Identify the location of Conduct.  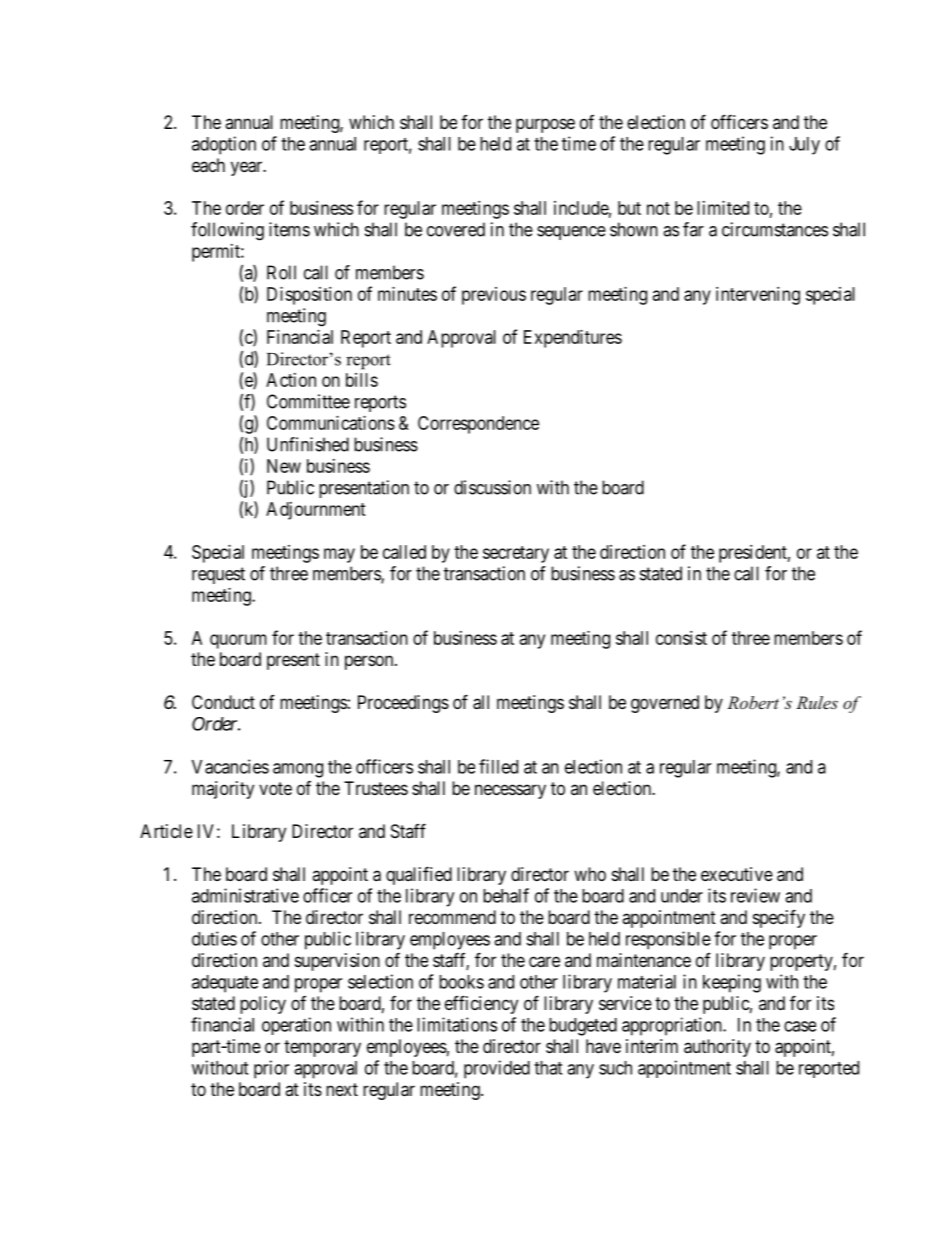
(223, 702).
